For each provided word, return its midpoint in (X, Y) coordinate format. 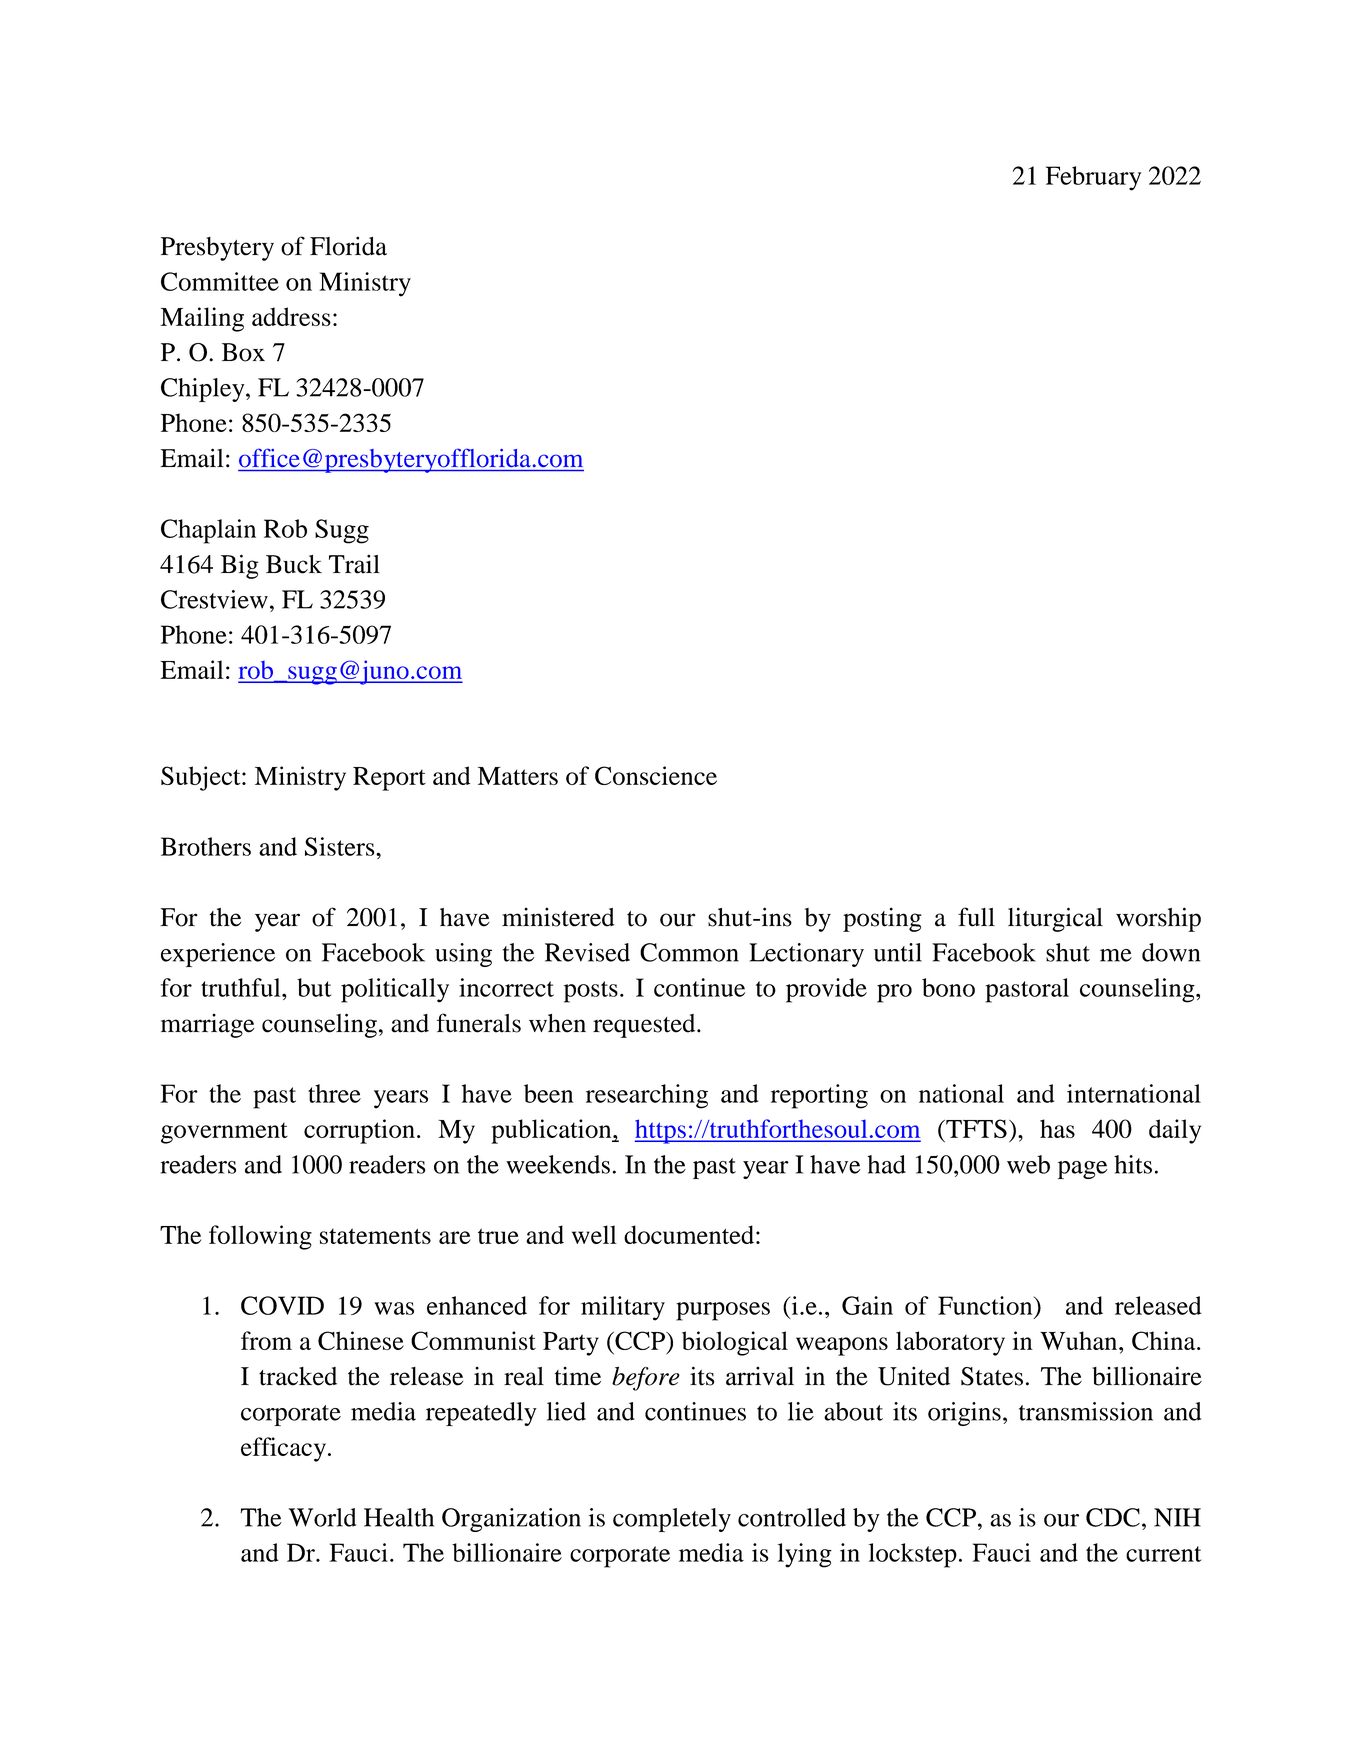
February (1093, 178)
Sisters (341, 846)
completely (672, 1520)
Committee (220, 281)
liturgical (1055, 919)
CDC (1113, 1517)
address (291, 316)
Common (689, 952)
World (322, 1517)
